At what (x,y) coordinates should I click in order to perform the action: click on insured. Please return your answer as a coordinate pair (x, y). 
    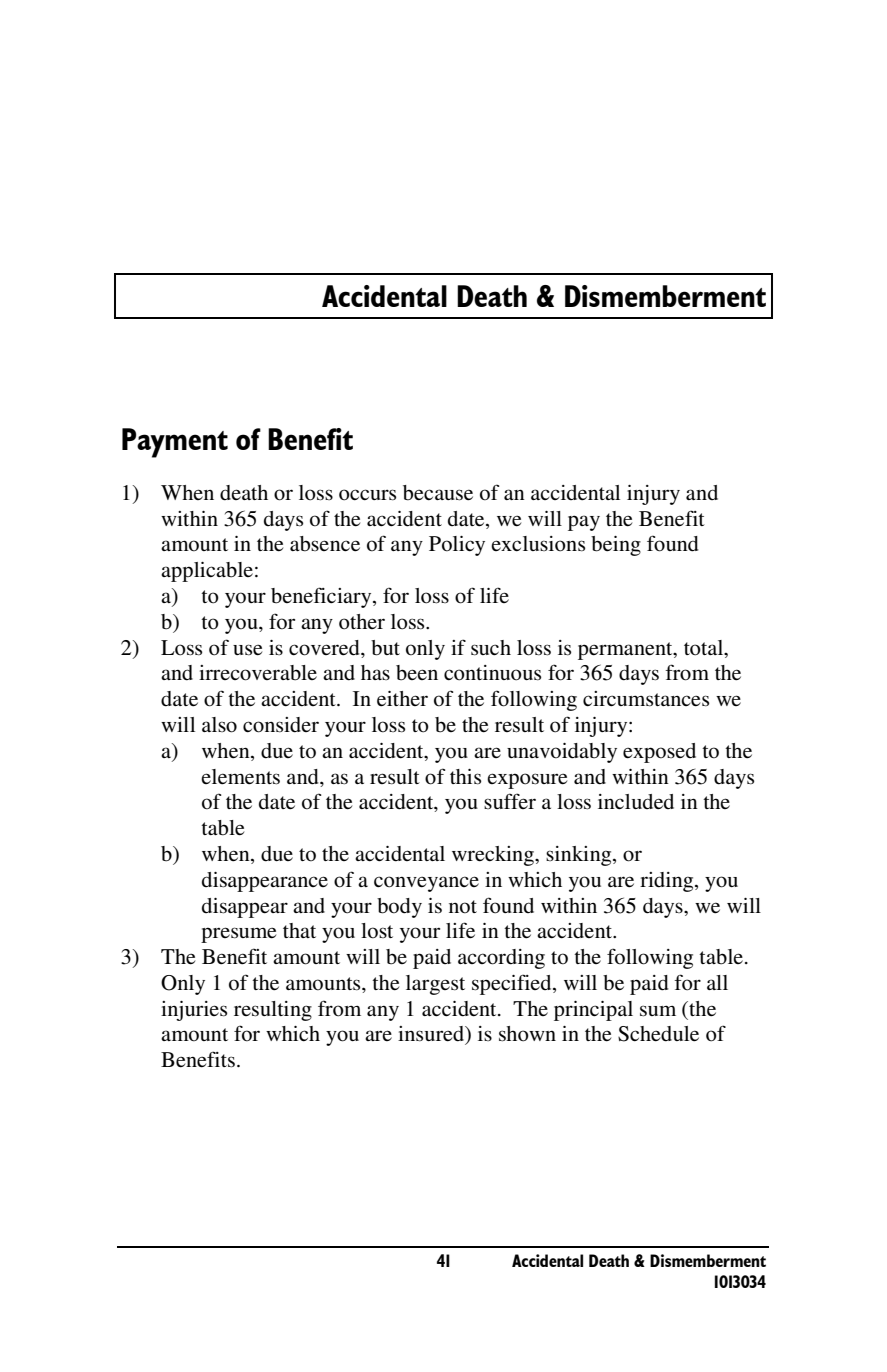
    Looking at the image, I should click on (432, 1035).
